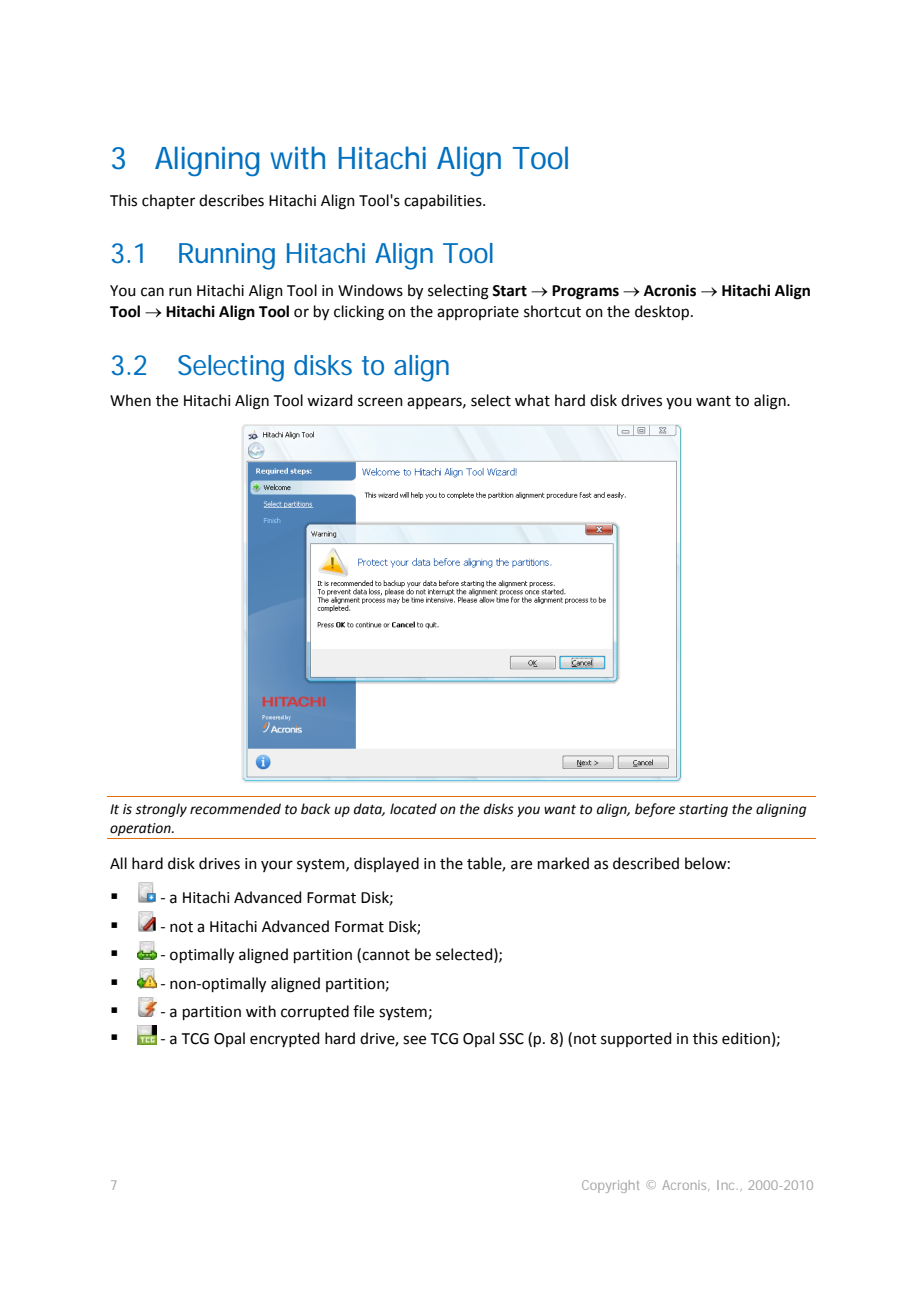  Describe the element at coordinates (227, 256) in the screenshot. I see `Running` at that location.
